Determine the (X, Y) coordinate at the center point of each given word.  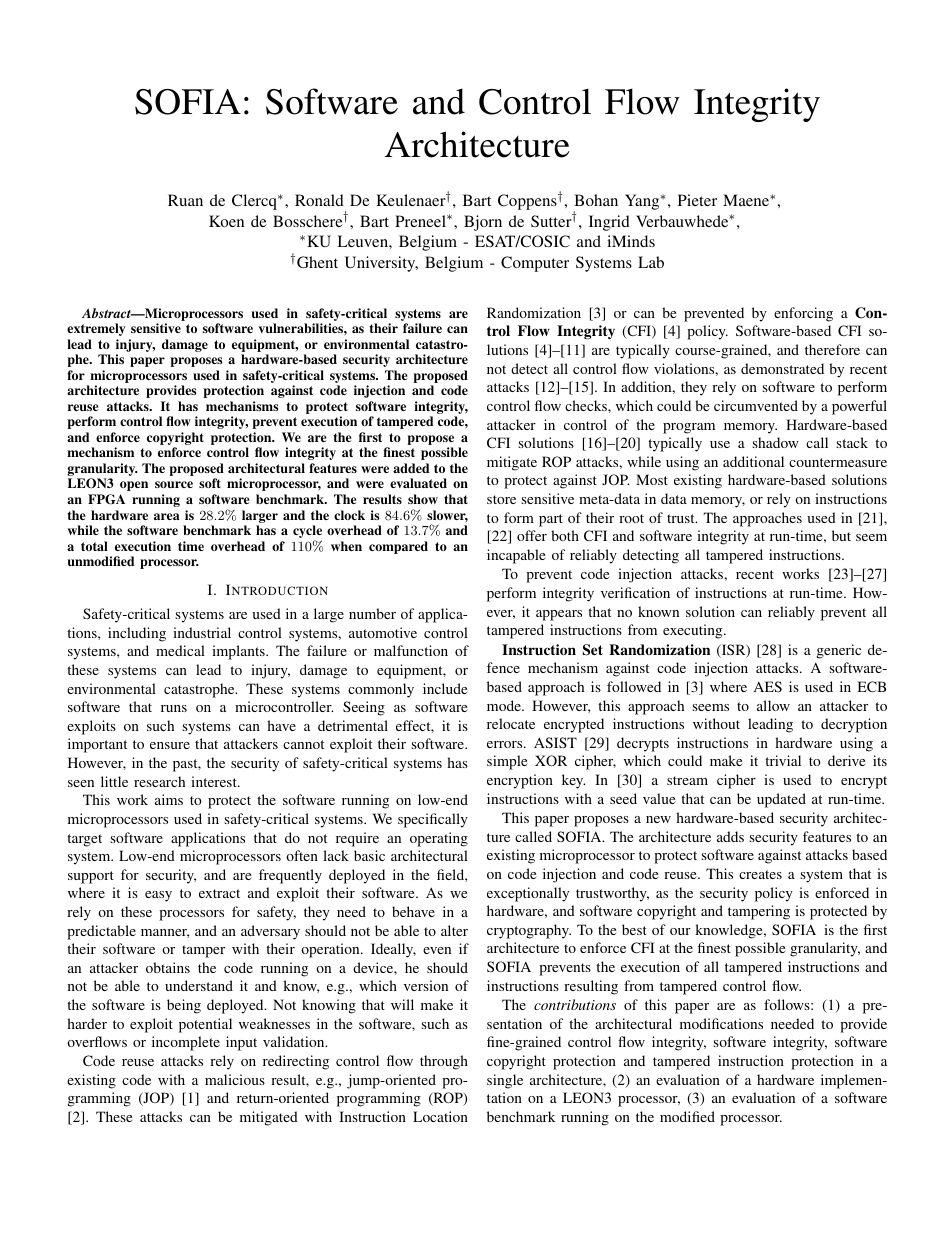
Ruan (185, 200)
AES (768, 686)
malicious (235, 1079)
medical (180, 650)
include (445, 688)
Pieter (697, 200)
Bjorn (483, 223)
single (505, 1081)
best (634, 929)
